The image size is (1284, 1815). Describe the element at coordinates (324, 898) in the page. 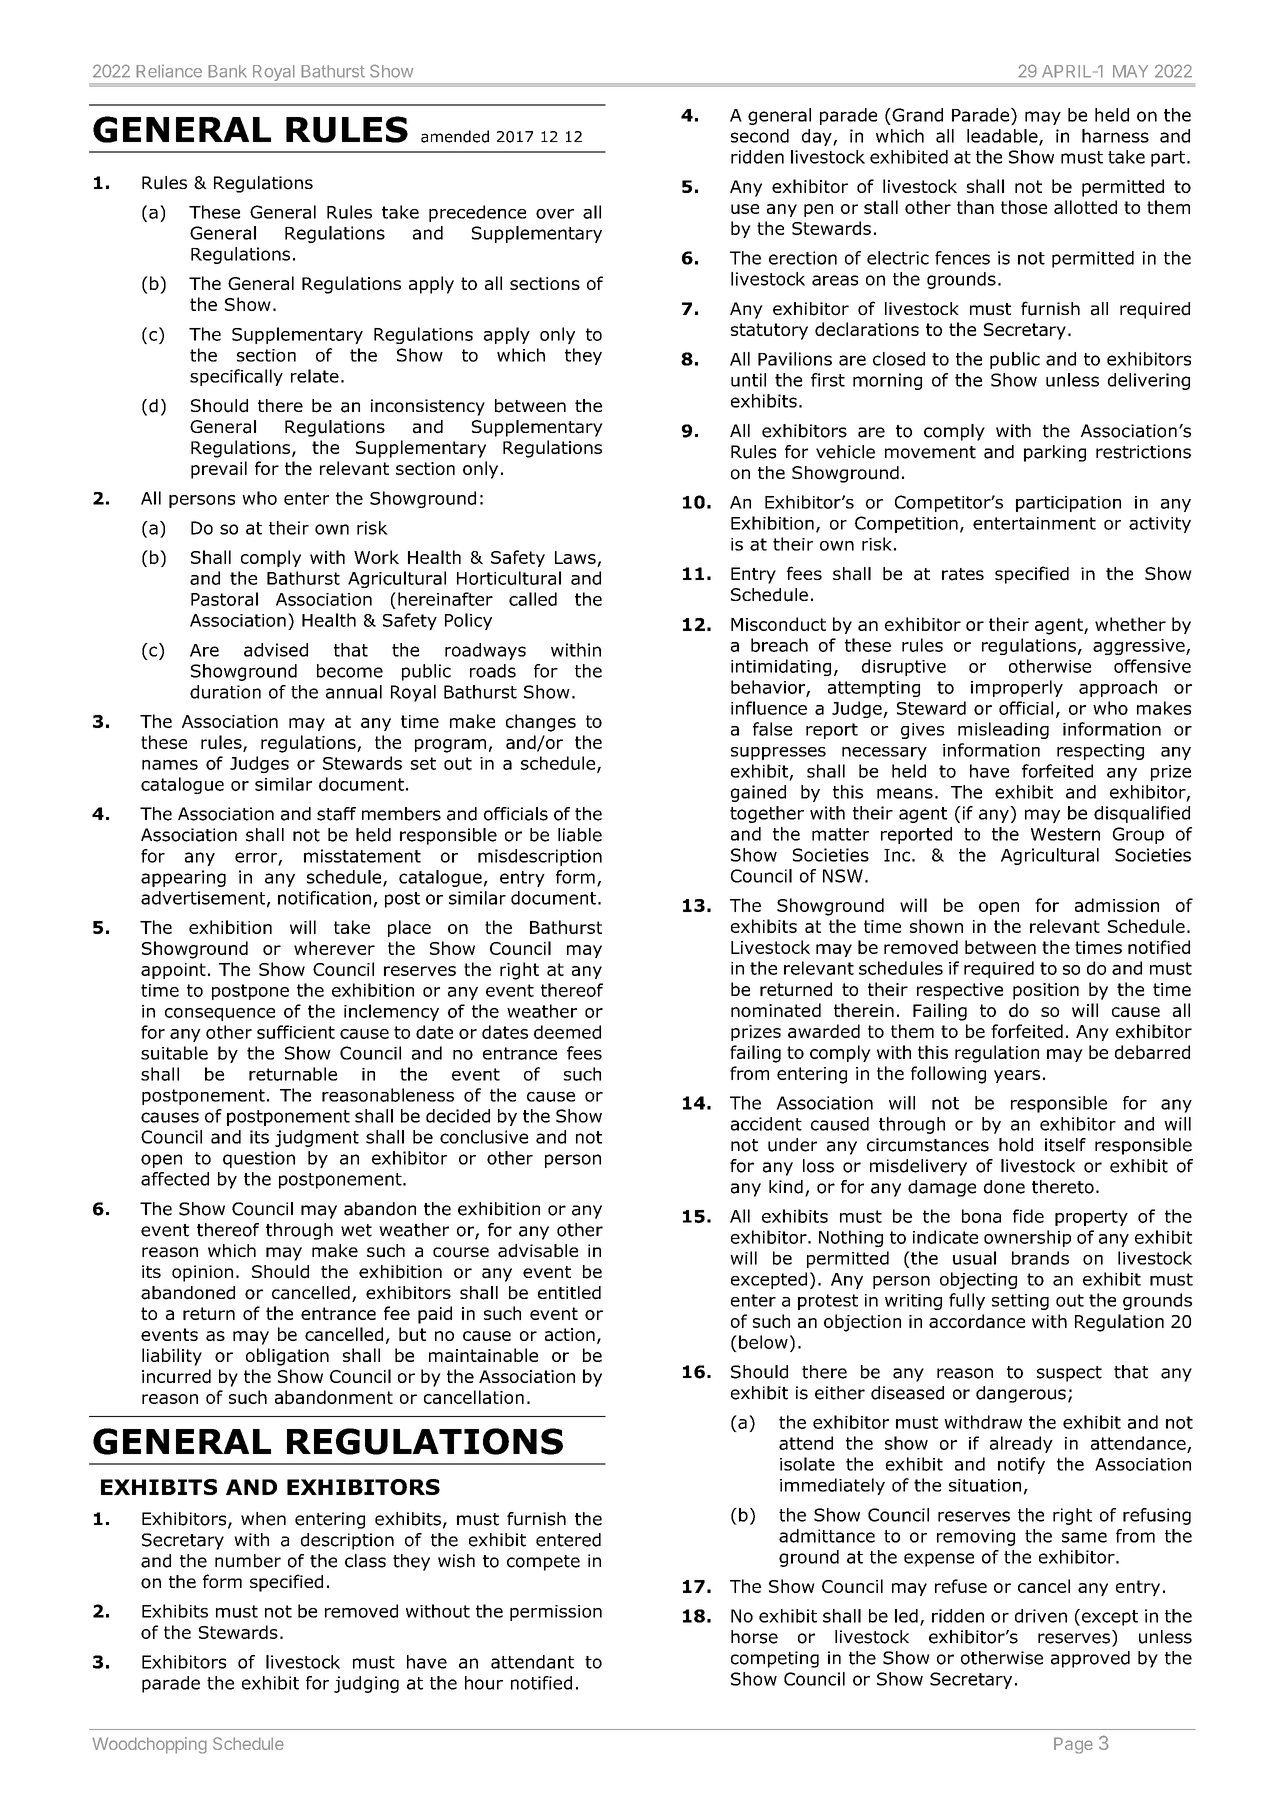

I see `notification` at that location.
